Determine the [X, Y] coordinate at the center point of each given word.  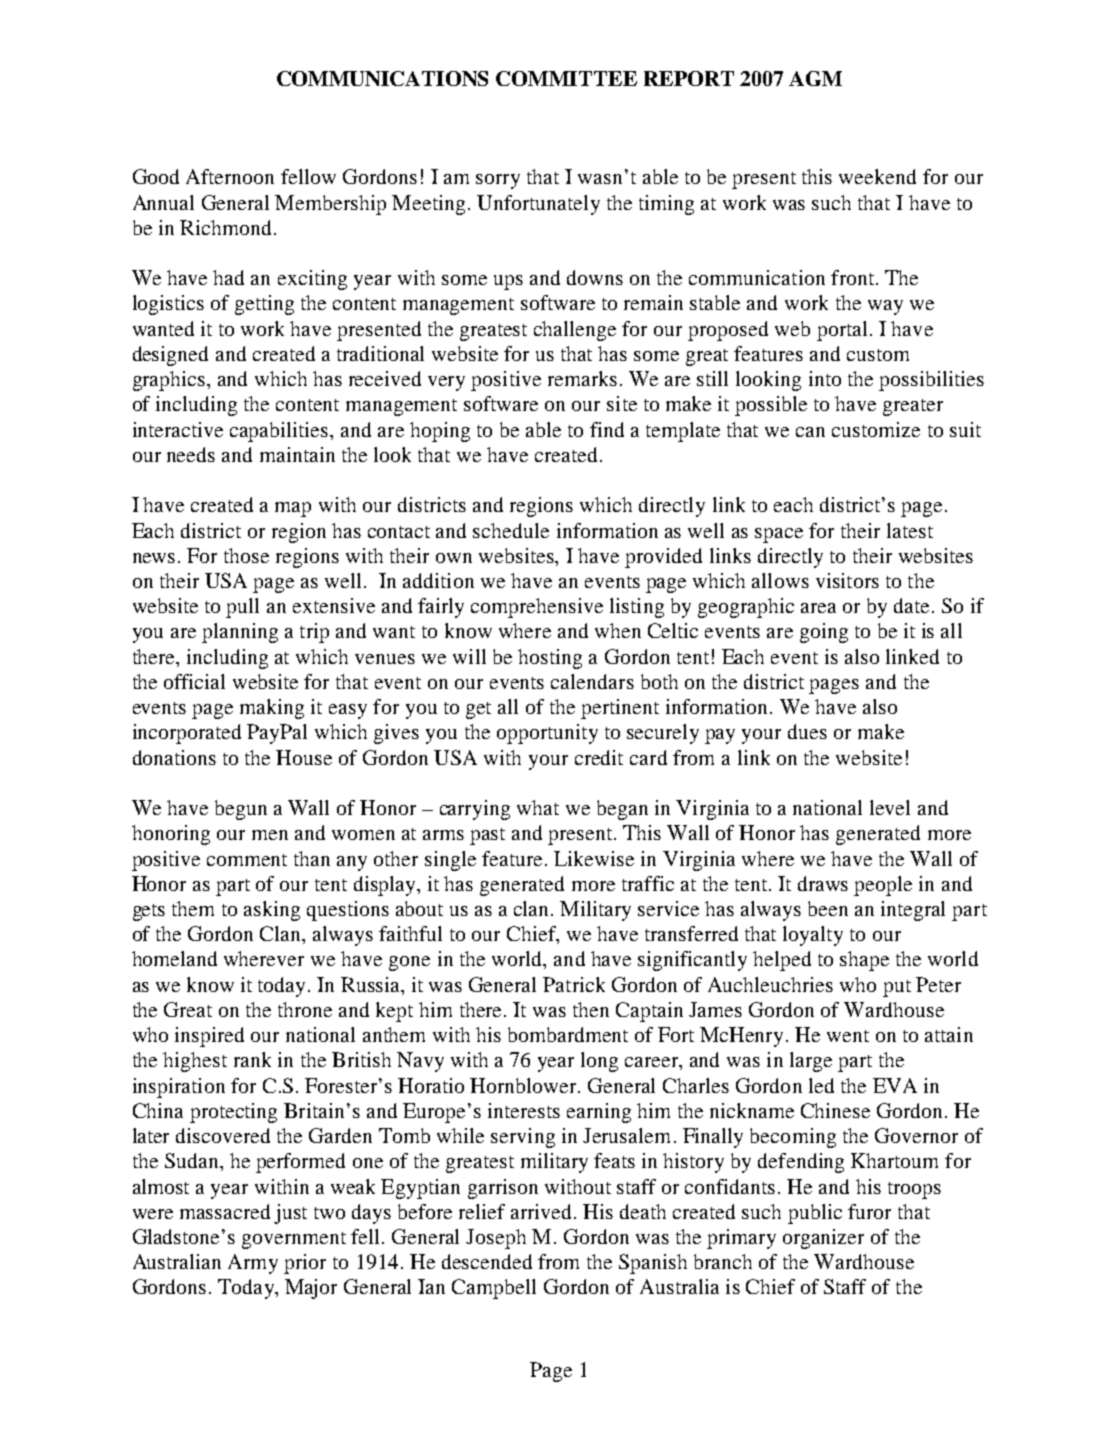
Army [253, 1264]
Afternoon [230, 176]
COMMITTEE [566, 78]
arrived [543, 1211]
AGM [815, 78]
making [272, 709]
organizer [823, 1239]
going [824, 633]
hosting [550, 659]
